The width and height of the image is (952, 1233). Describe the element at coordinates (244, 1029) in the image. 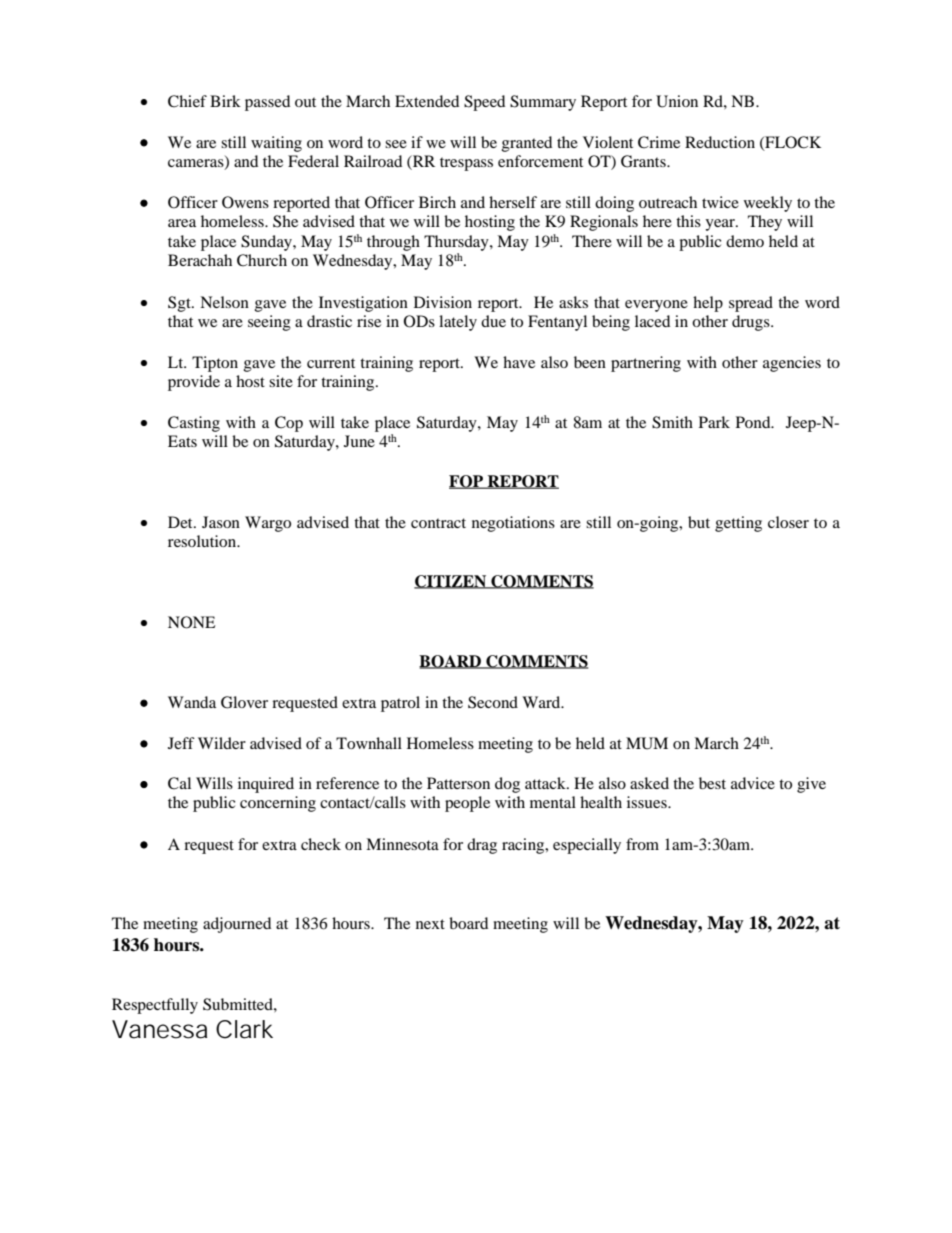

I see `Clark` at that location.
